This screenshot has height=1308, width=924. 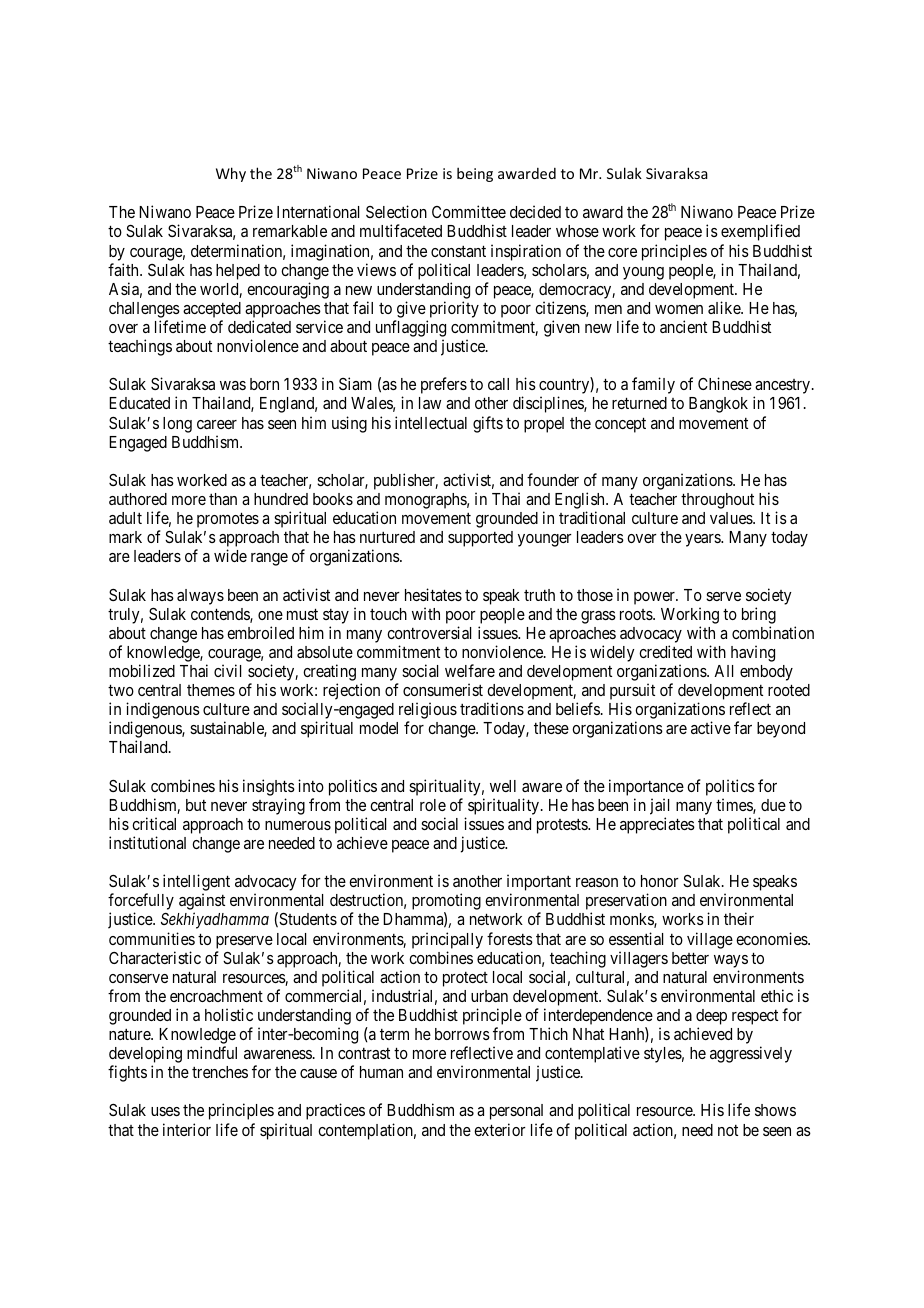 What do you see at coordinates (433, 805) in the screenshot?
I see `role` at bounding box center [433, 805].
